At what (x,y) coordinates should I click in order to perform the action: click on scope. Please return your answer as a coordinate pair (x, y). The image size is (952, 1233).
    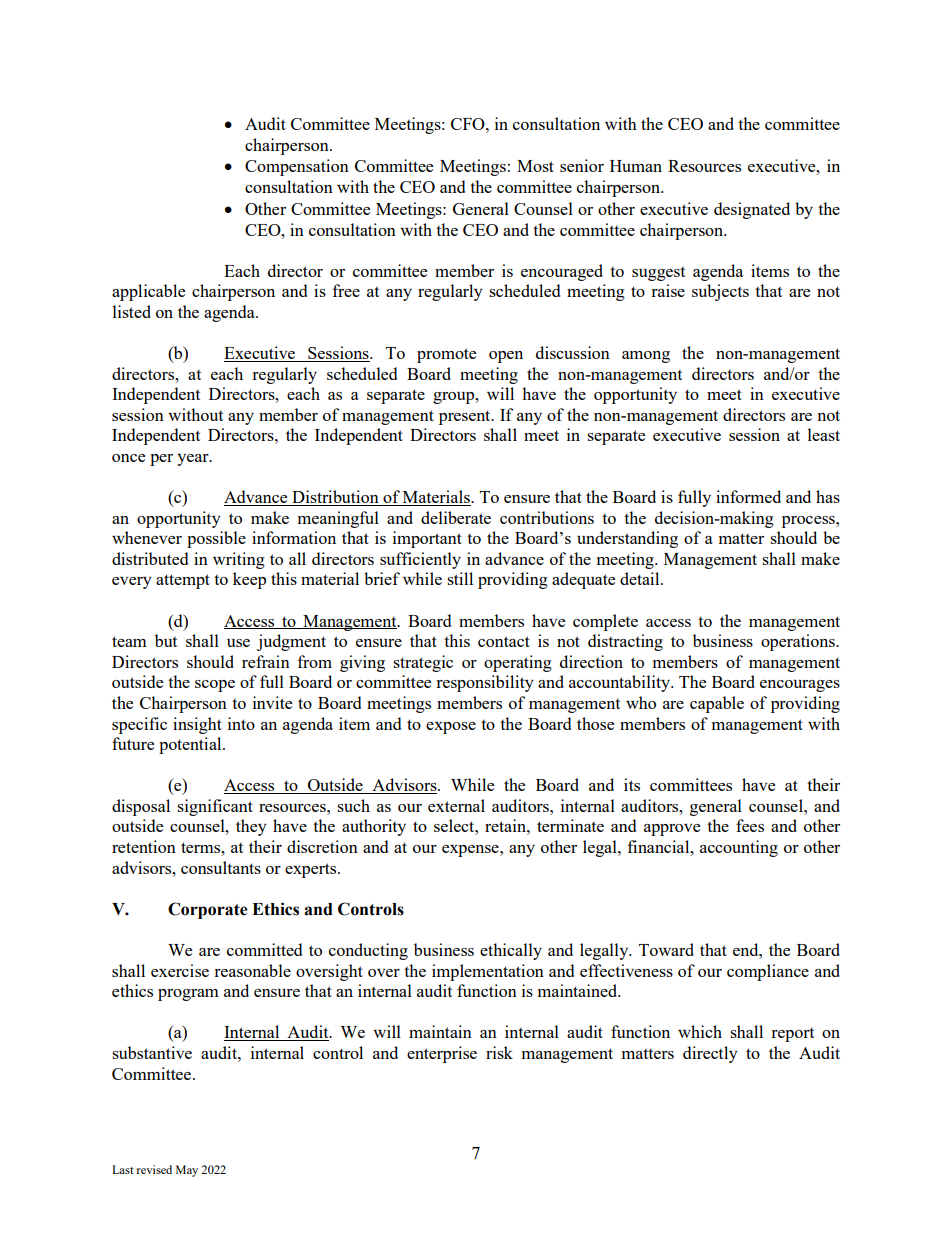
    Looking at the image, I should click on (215, 686).
